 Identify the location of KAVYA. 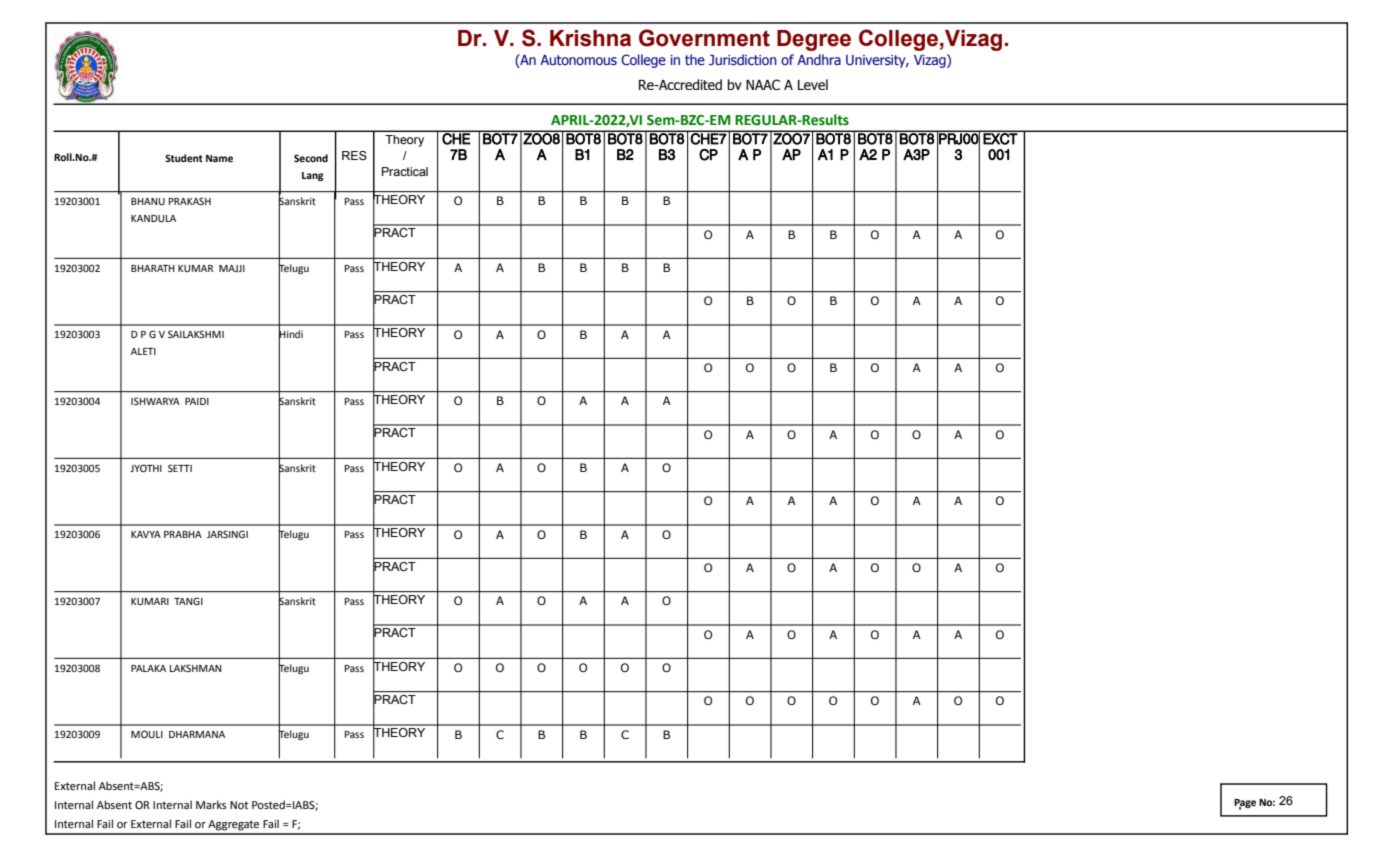
(146, 534).
